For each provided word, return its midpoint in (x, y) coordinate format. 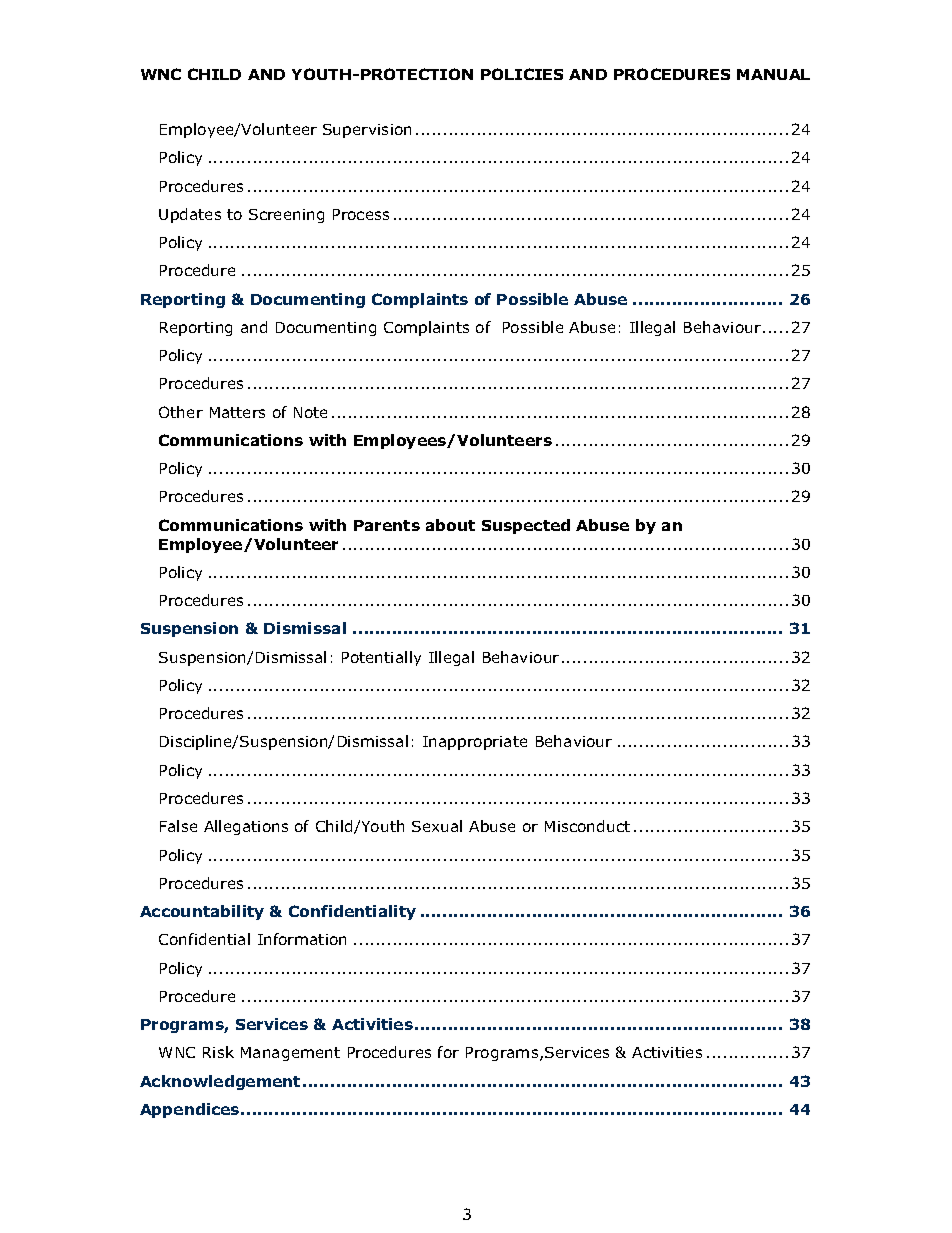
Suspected (526, 526)
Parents (387, 525)
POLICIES (522, 74)
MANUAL (773, 74)
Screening (286, 216)
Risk (218, 1052)
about (450, 525)
